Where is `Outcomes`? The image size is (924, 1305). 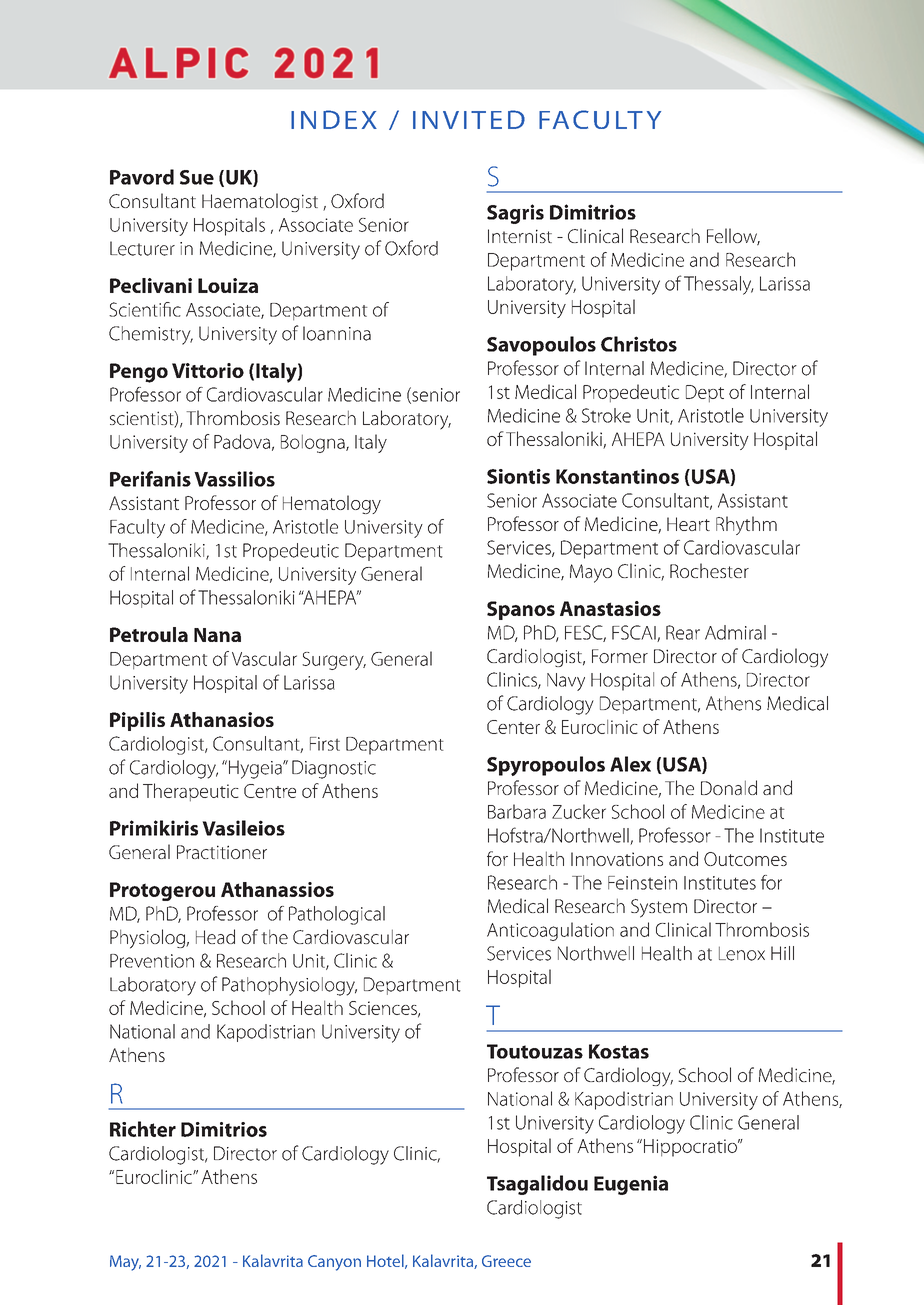
Outcomes is located at coordinates (745, 859).
